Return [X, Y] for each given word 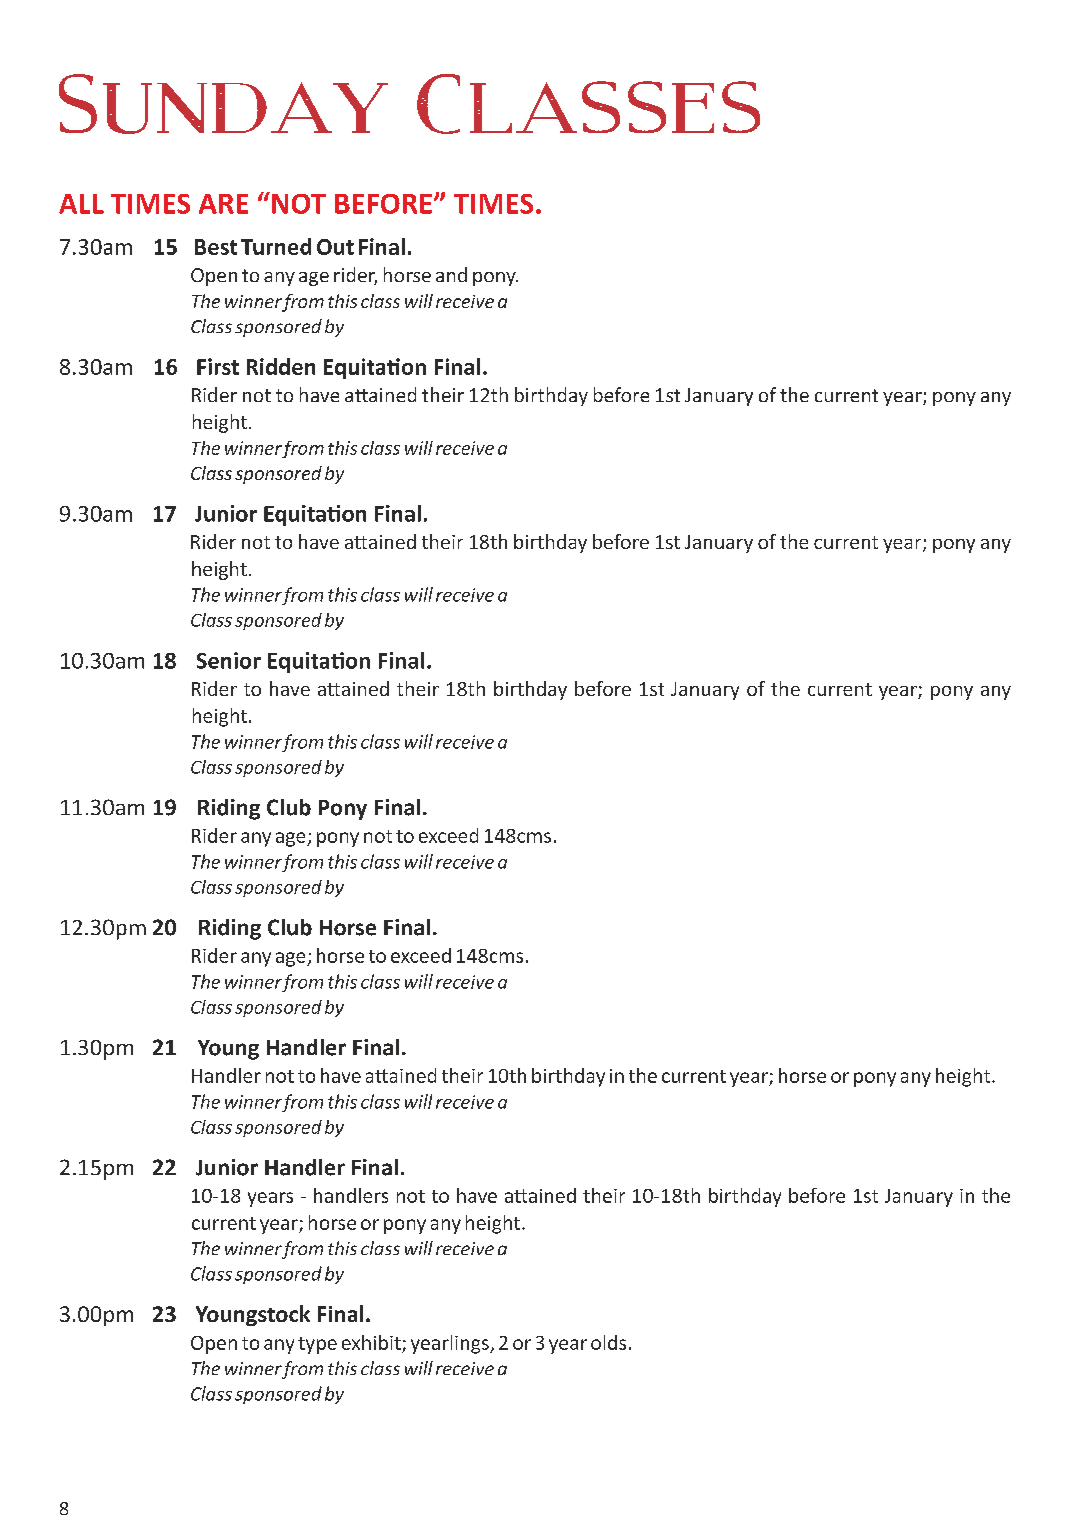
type [317, 1345]
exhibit [371, 1342]
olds [608, 1342]
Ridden [281, 366]
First [218, 366]
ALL [81, 204]
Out [335, 247]
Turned [276, 246]
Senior [229, 660]
